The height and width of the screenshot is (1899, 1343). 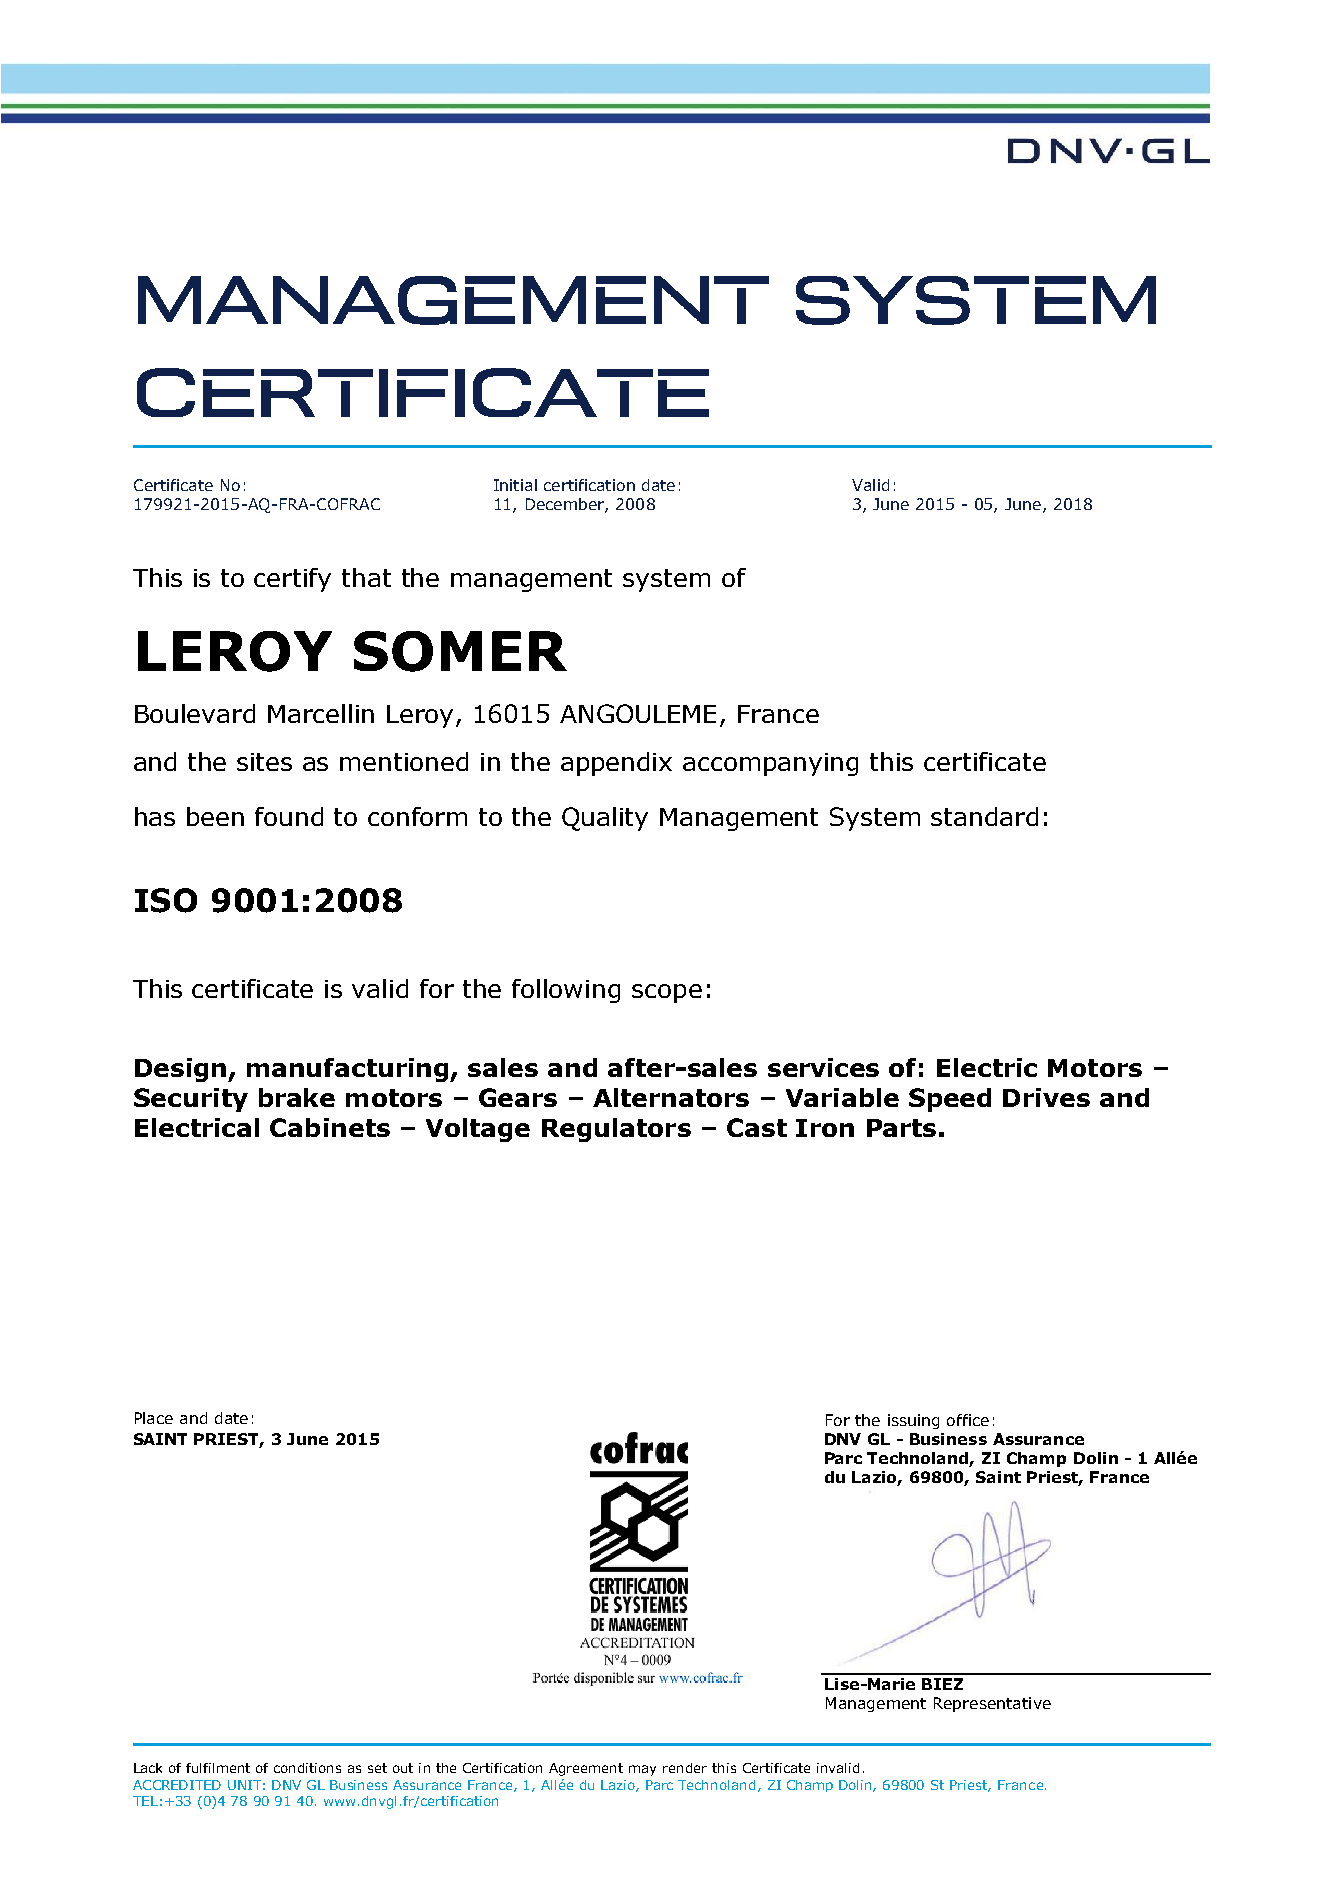 I want to click on Regulators, so click(x=616, y=1130).
